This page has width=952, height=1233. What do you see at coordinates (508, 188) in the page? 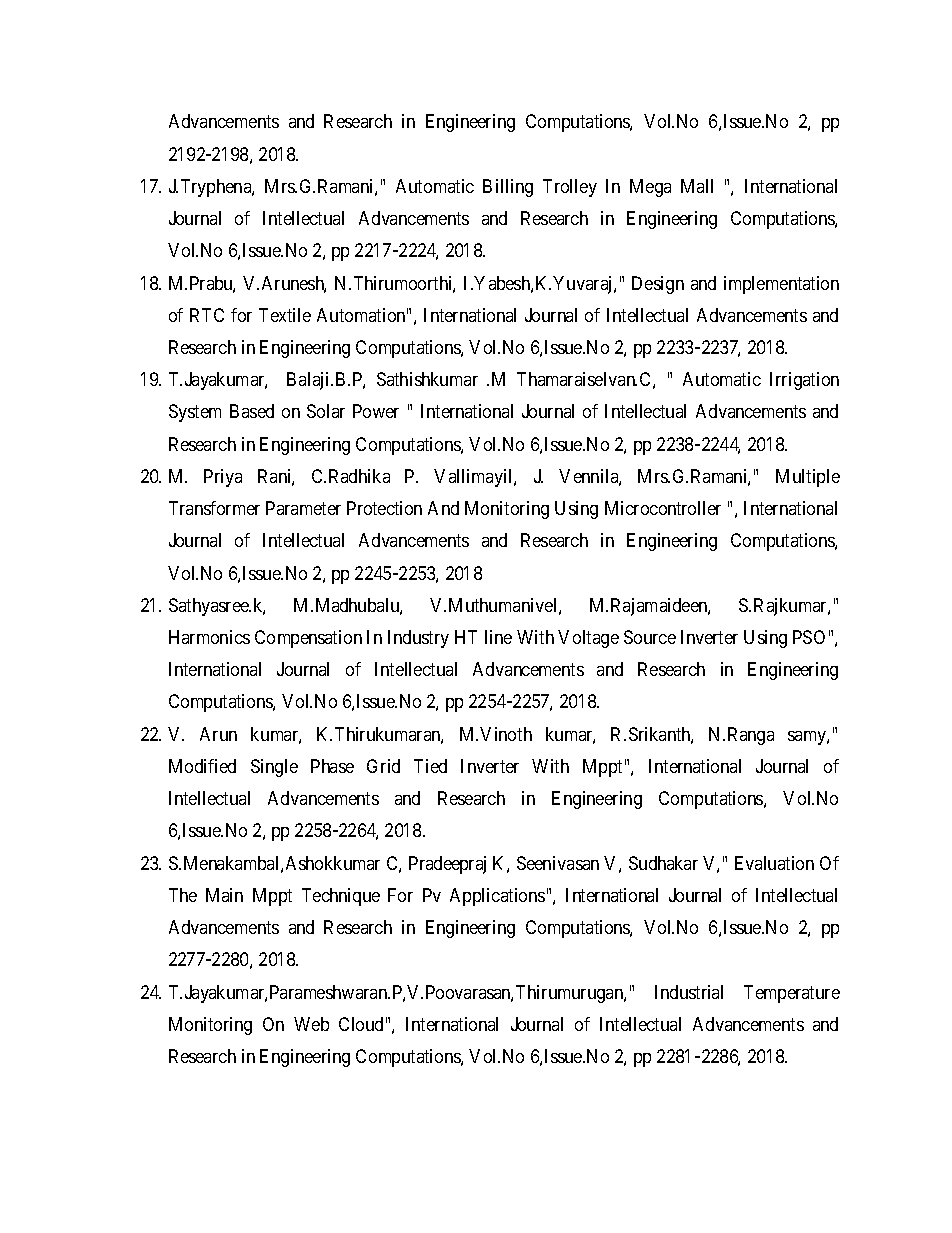
I see `Billing` at bounding box center [508, 188].
